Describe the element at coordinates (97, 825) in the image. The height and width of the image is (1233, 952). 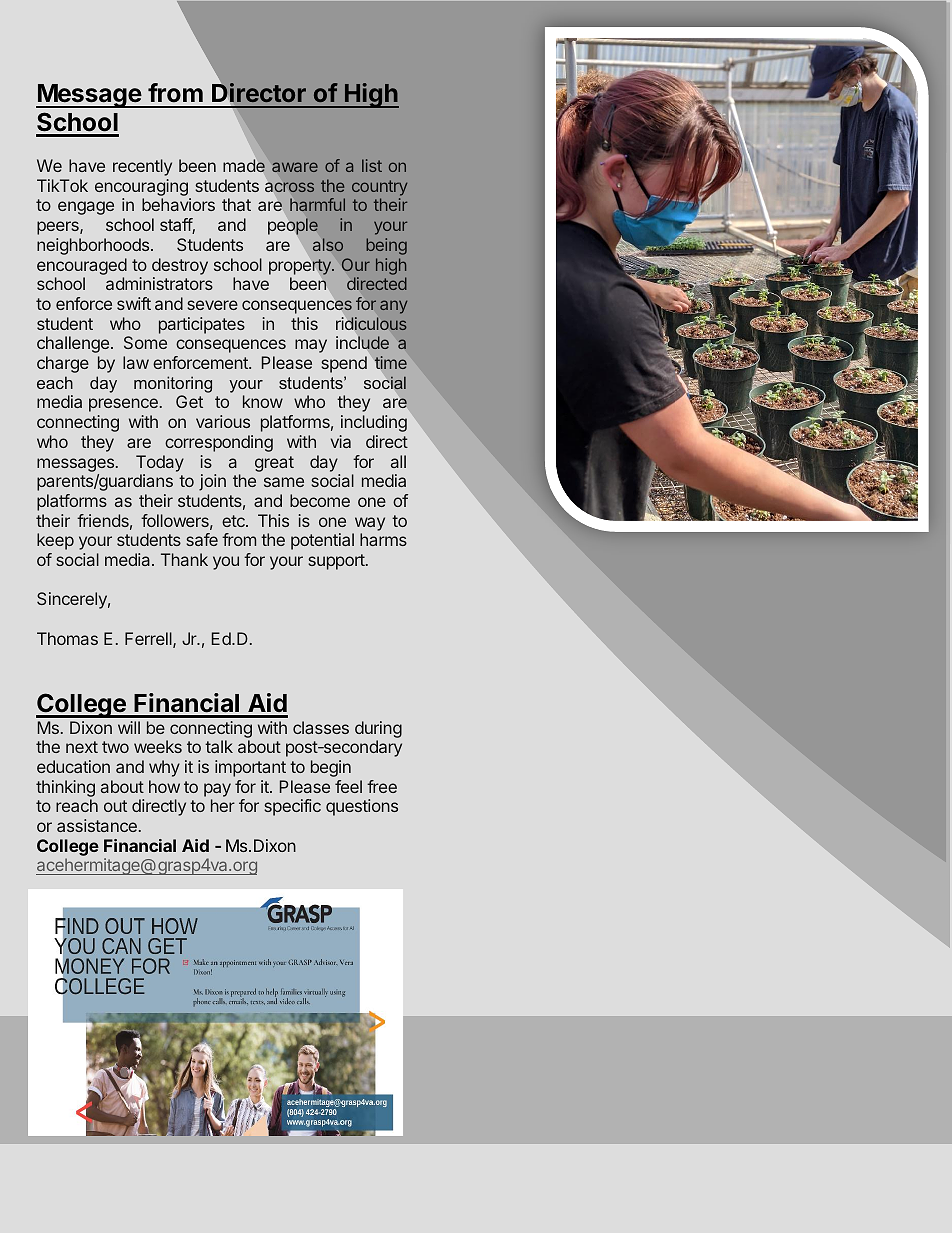
I see `assistance` at that location.
